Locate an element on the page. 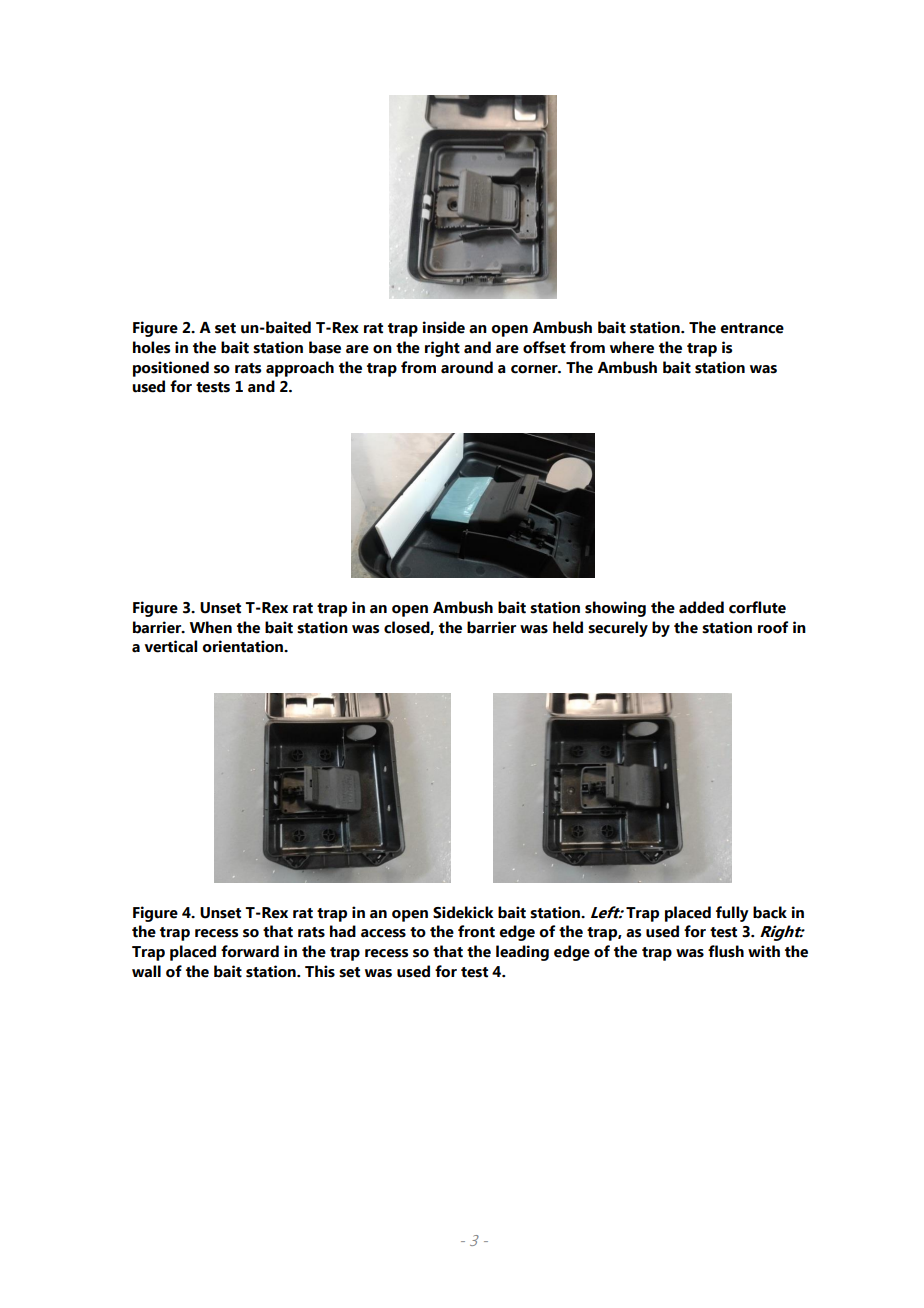 This page has width=924, height=1308. flush is located at coordinates (726, 951).
